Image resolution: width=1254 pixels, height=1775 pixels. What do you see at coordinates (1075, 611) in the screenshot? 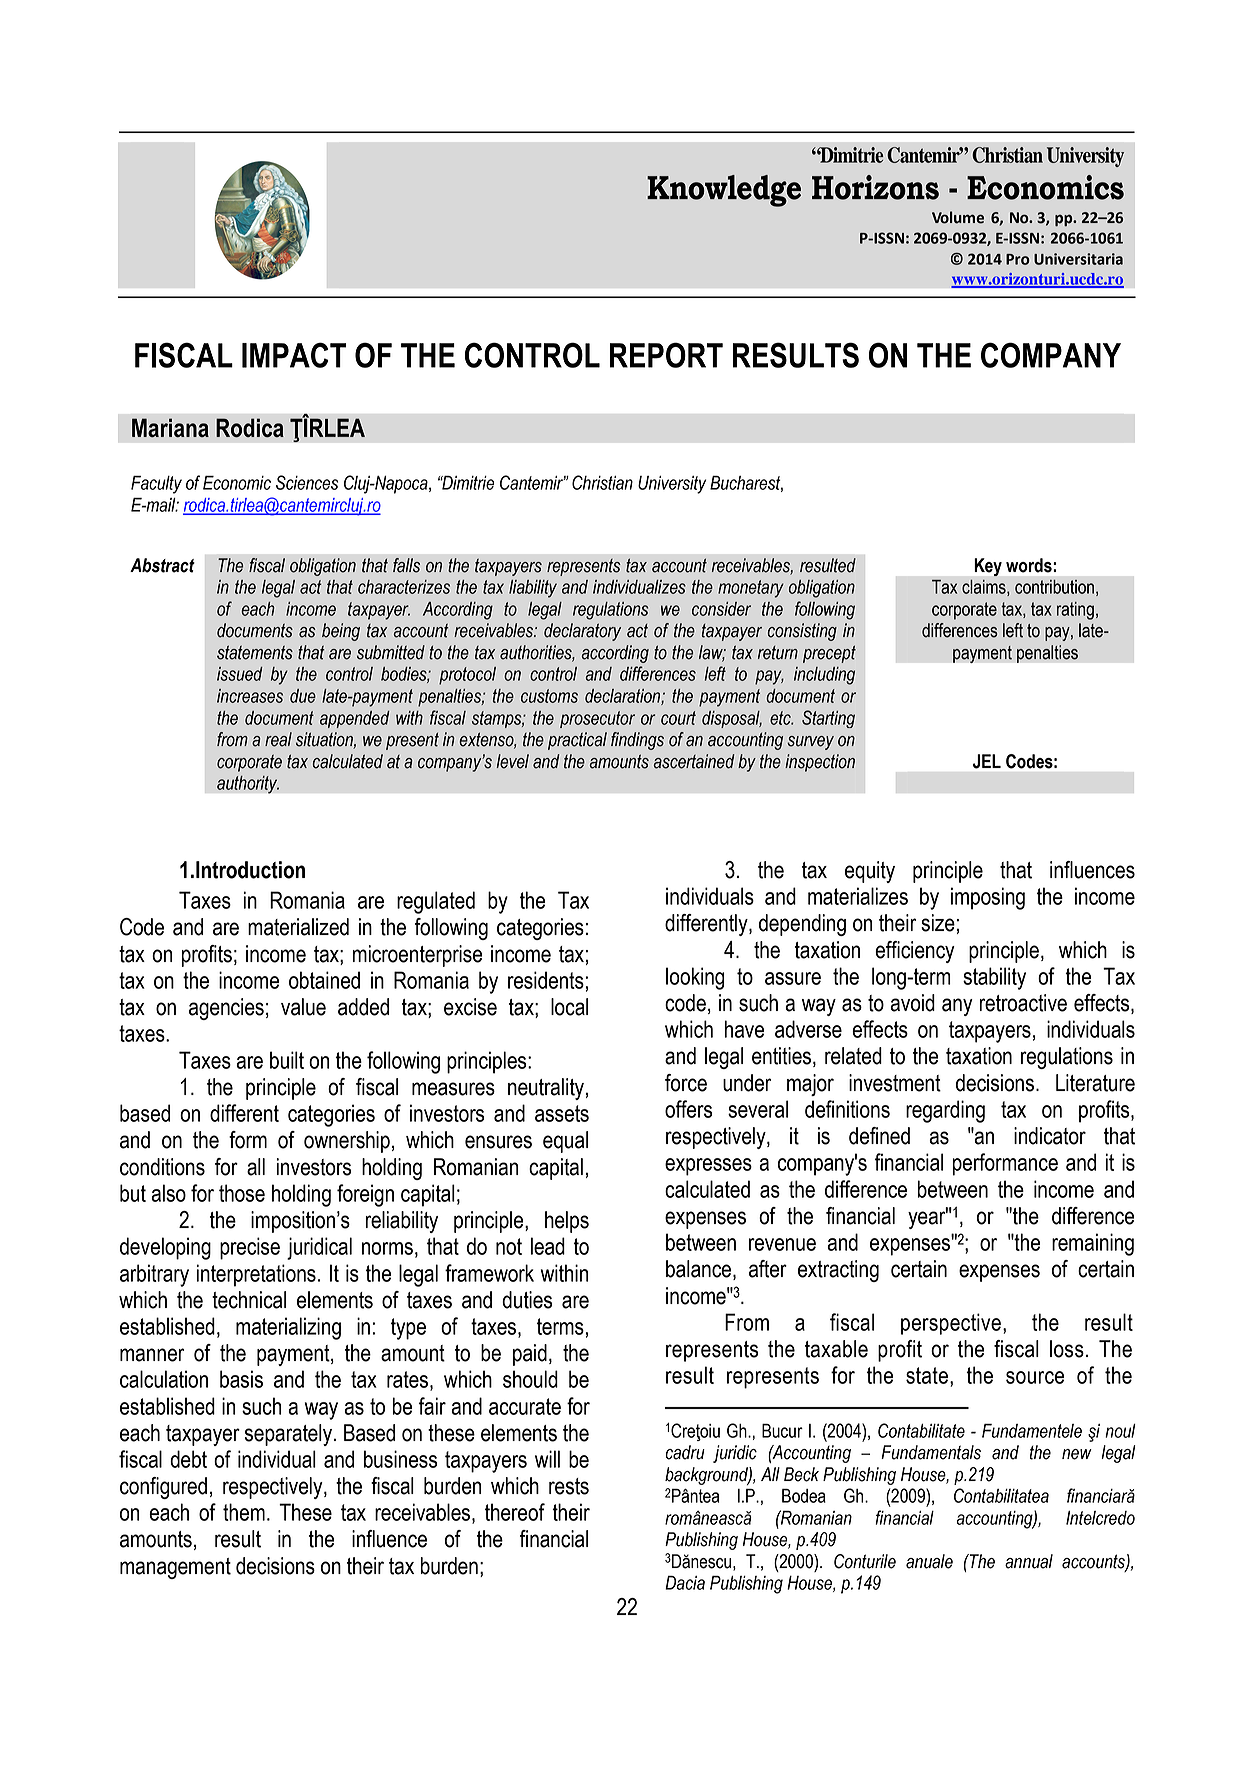
I see `rating` at bounding box center [1075, 611].
